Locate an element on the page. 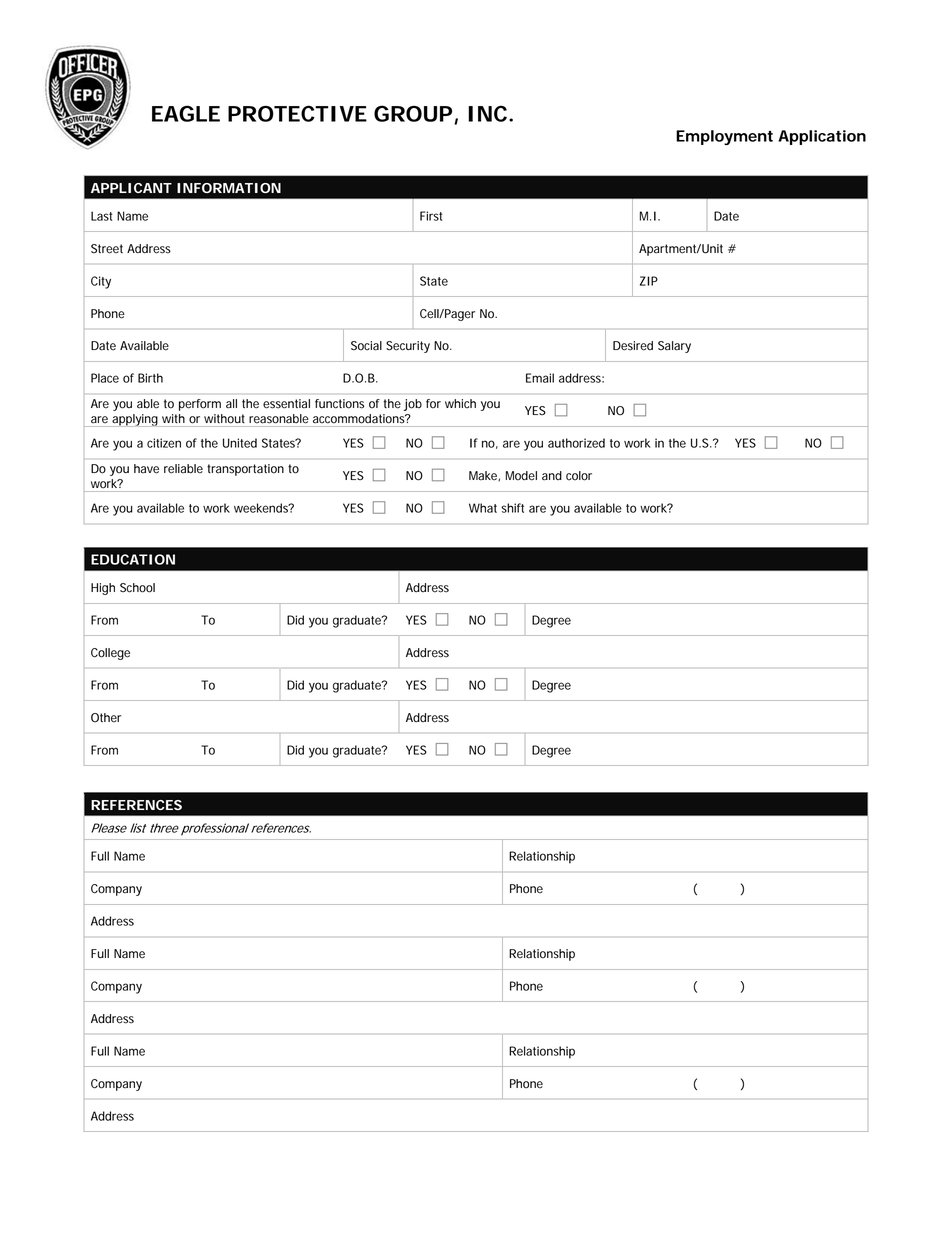 Image resolution: width=952 pixels, height=1233 pixels. Place is located at coordinates (105, 378).
